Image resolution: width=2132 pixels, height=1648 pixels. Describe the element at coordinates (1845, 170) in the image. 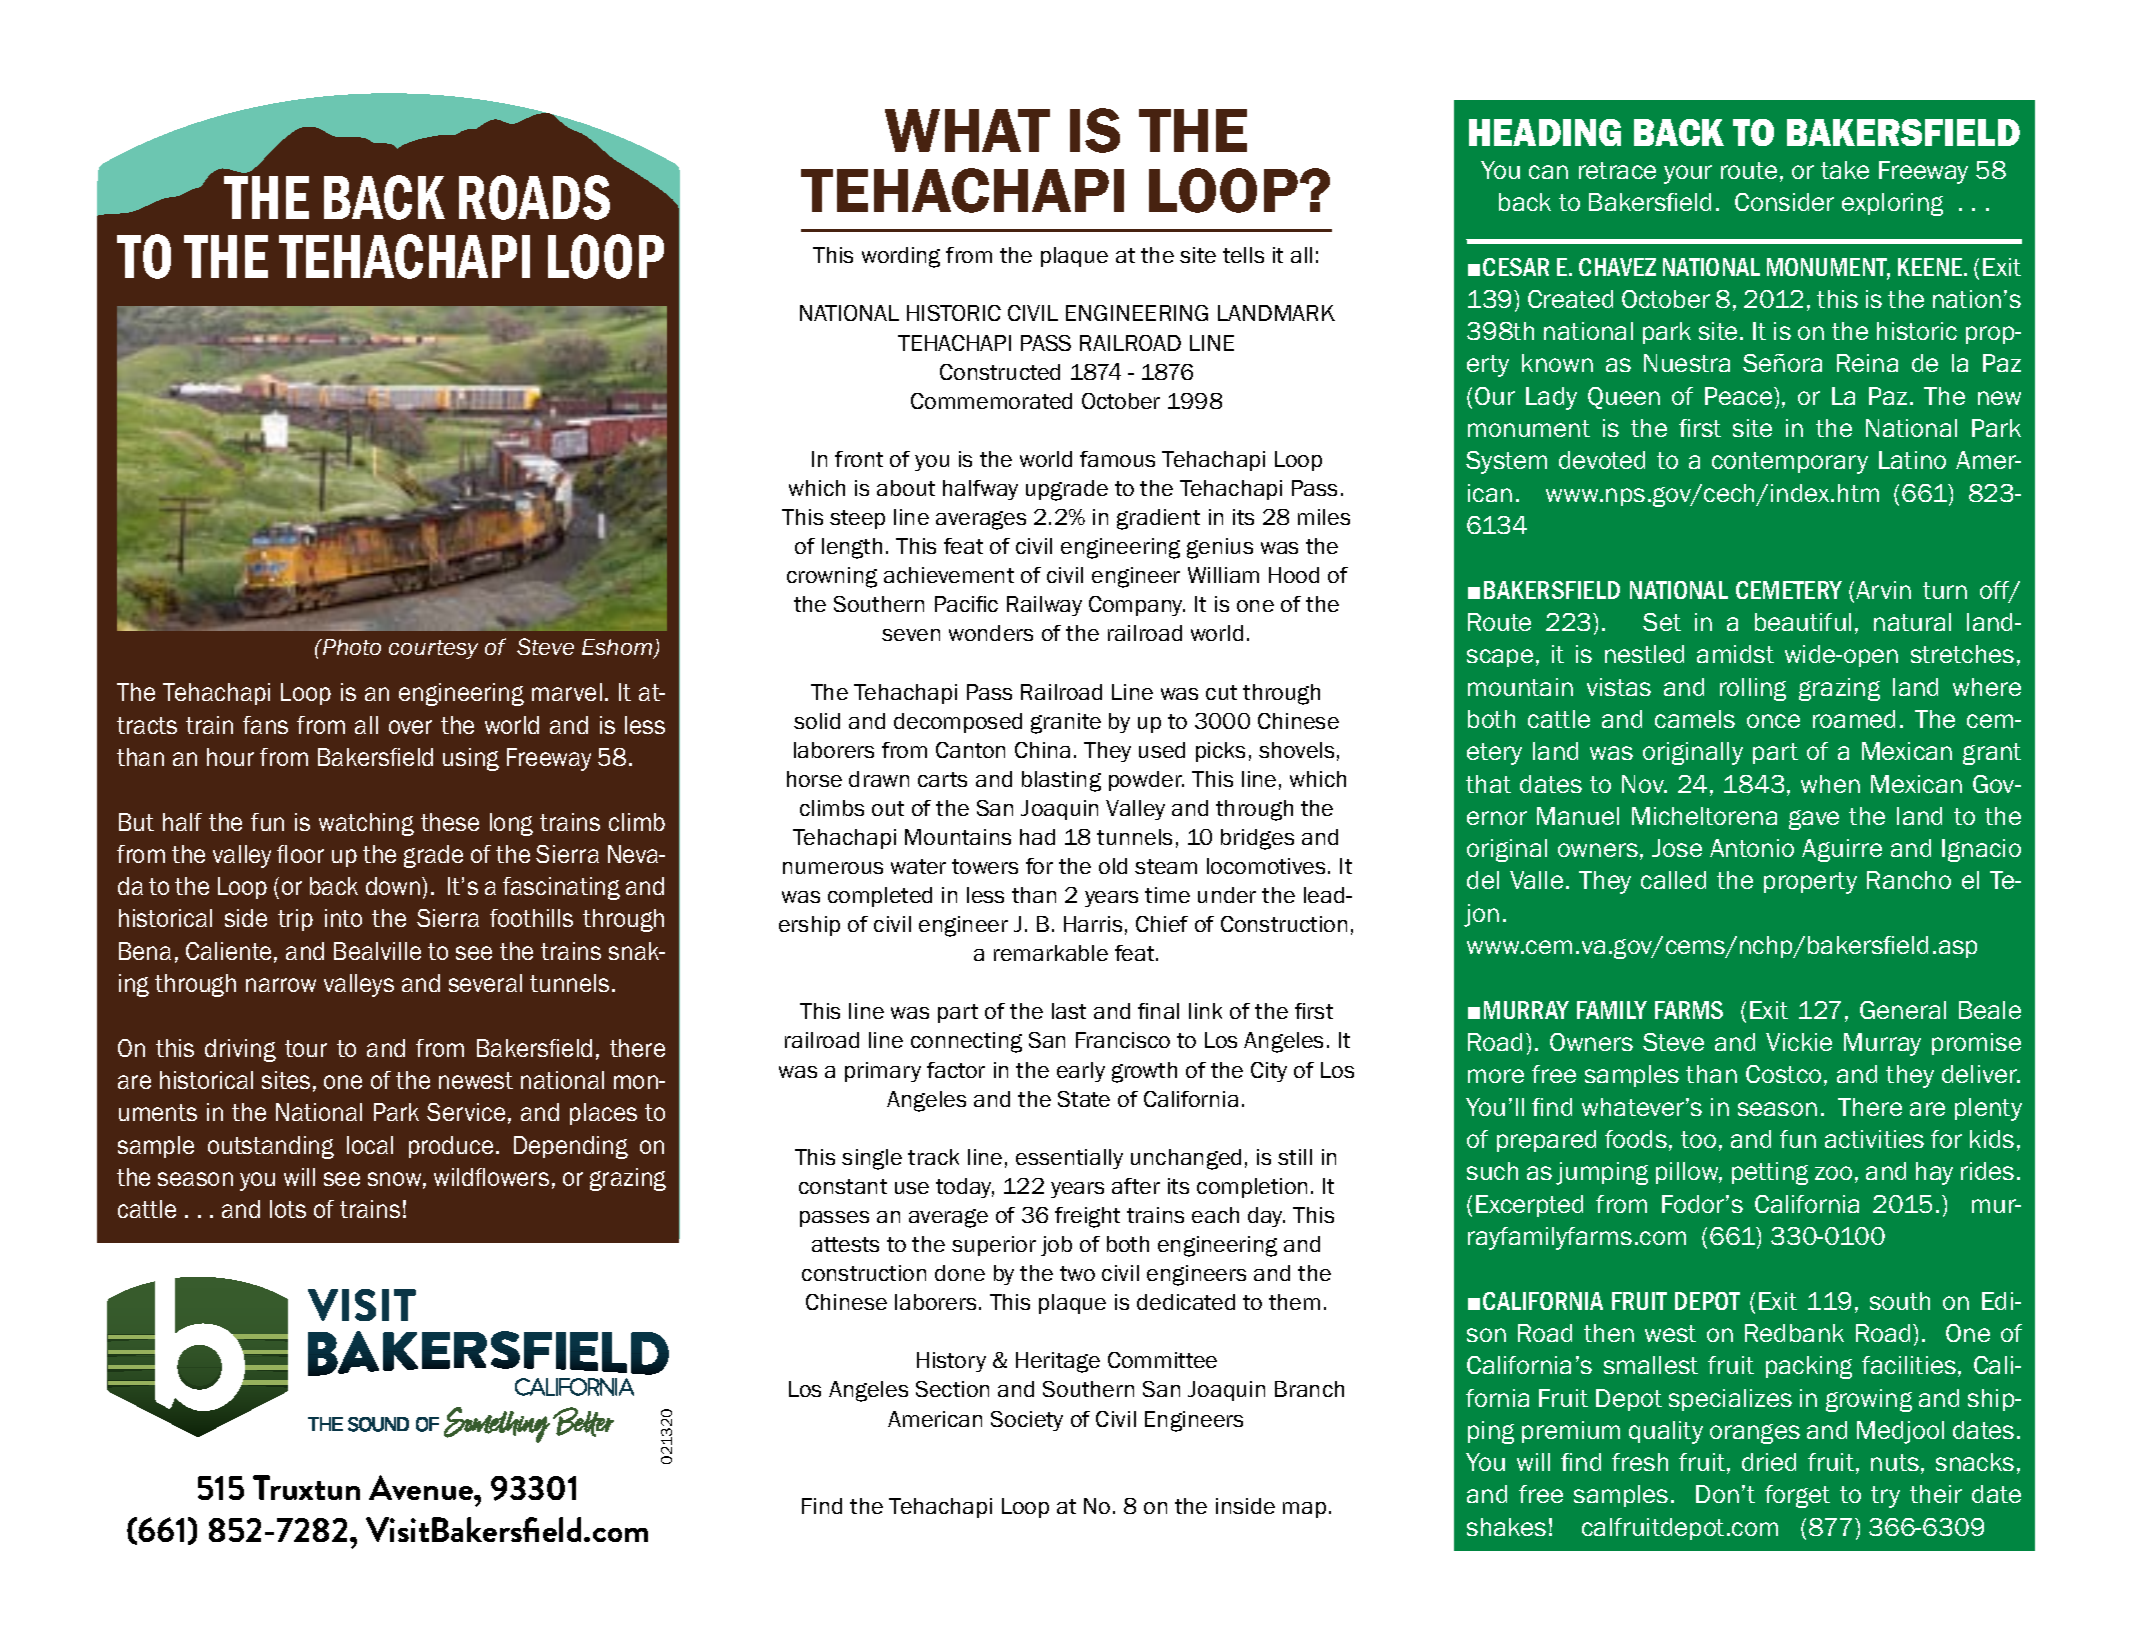

I see `take` at that location.
